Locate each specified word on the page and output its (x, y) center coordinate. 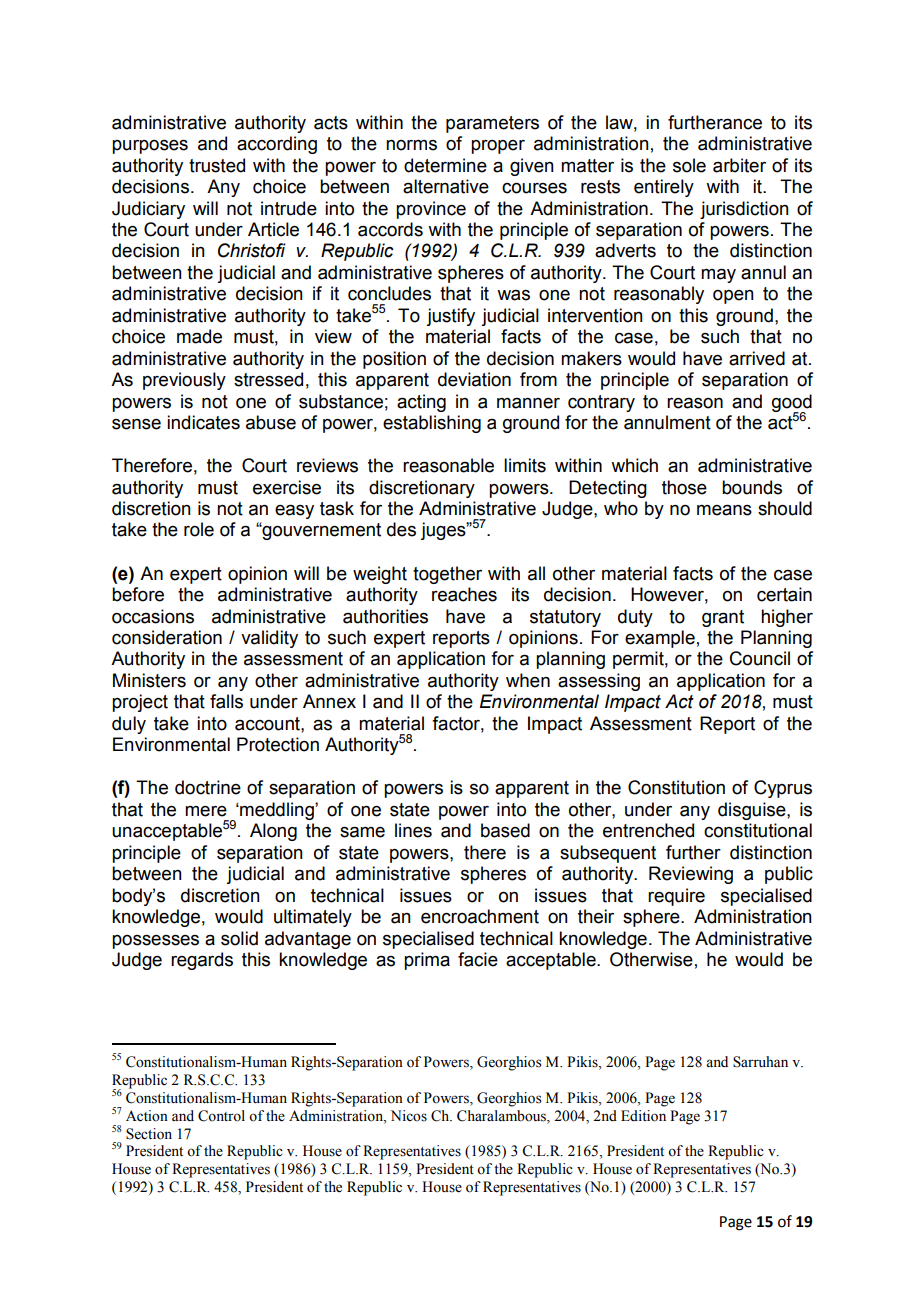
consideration (167, 637)
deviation (474, 379)
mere (206, 811)
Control (221, 1116)
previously (184, 381)
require (676, 897)
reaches (464, 594)
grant (723, 618)
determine (445, 165)
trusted (217, 165)
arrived (757, 358)
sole (689, 165)
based (505, 830)
